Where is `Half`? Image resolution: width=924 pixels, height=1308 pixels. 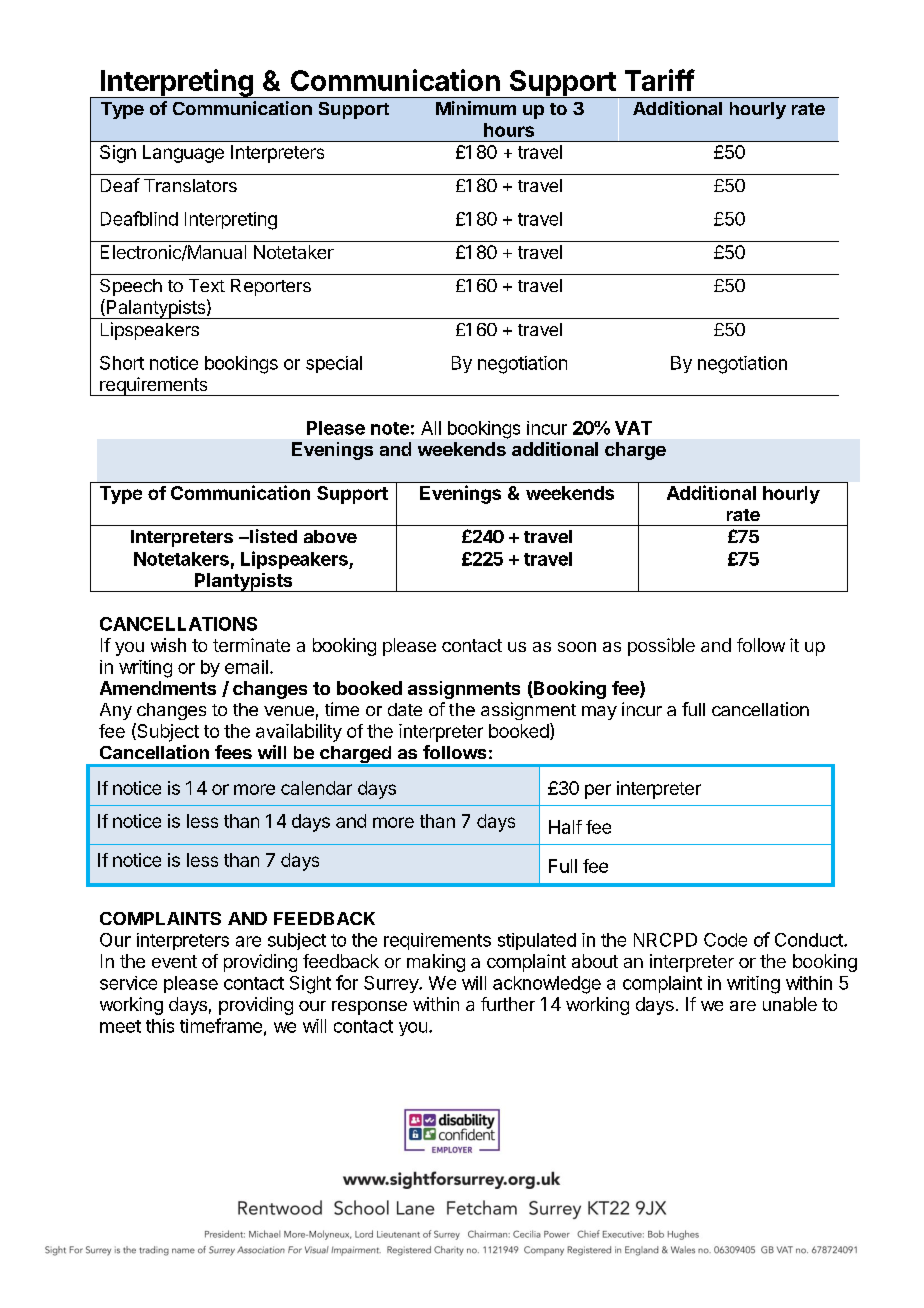
Half is located at coordinates (565, 827).
